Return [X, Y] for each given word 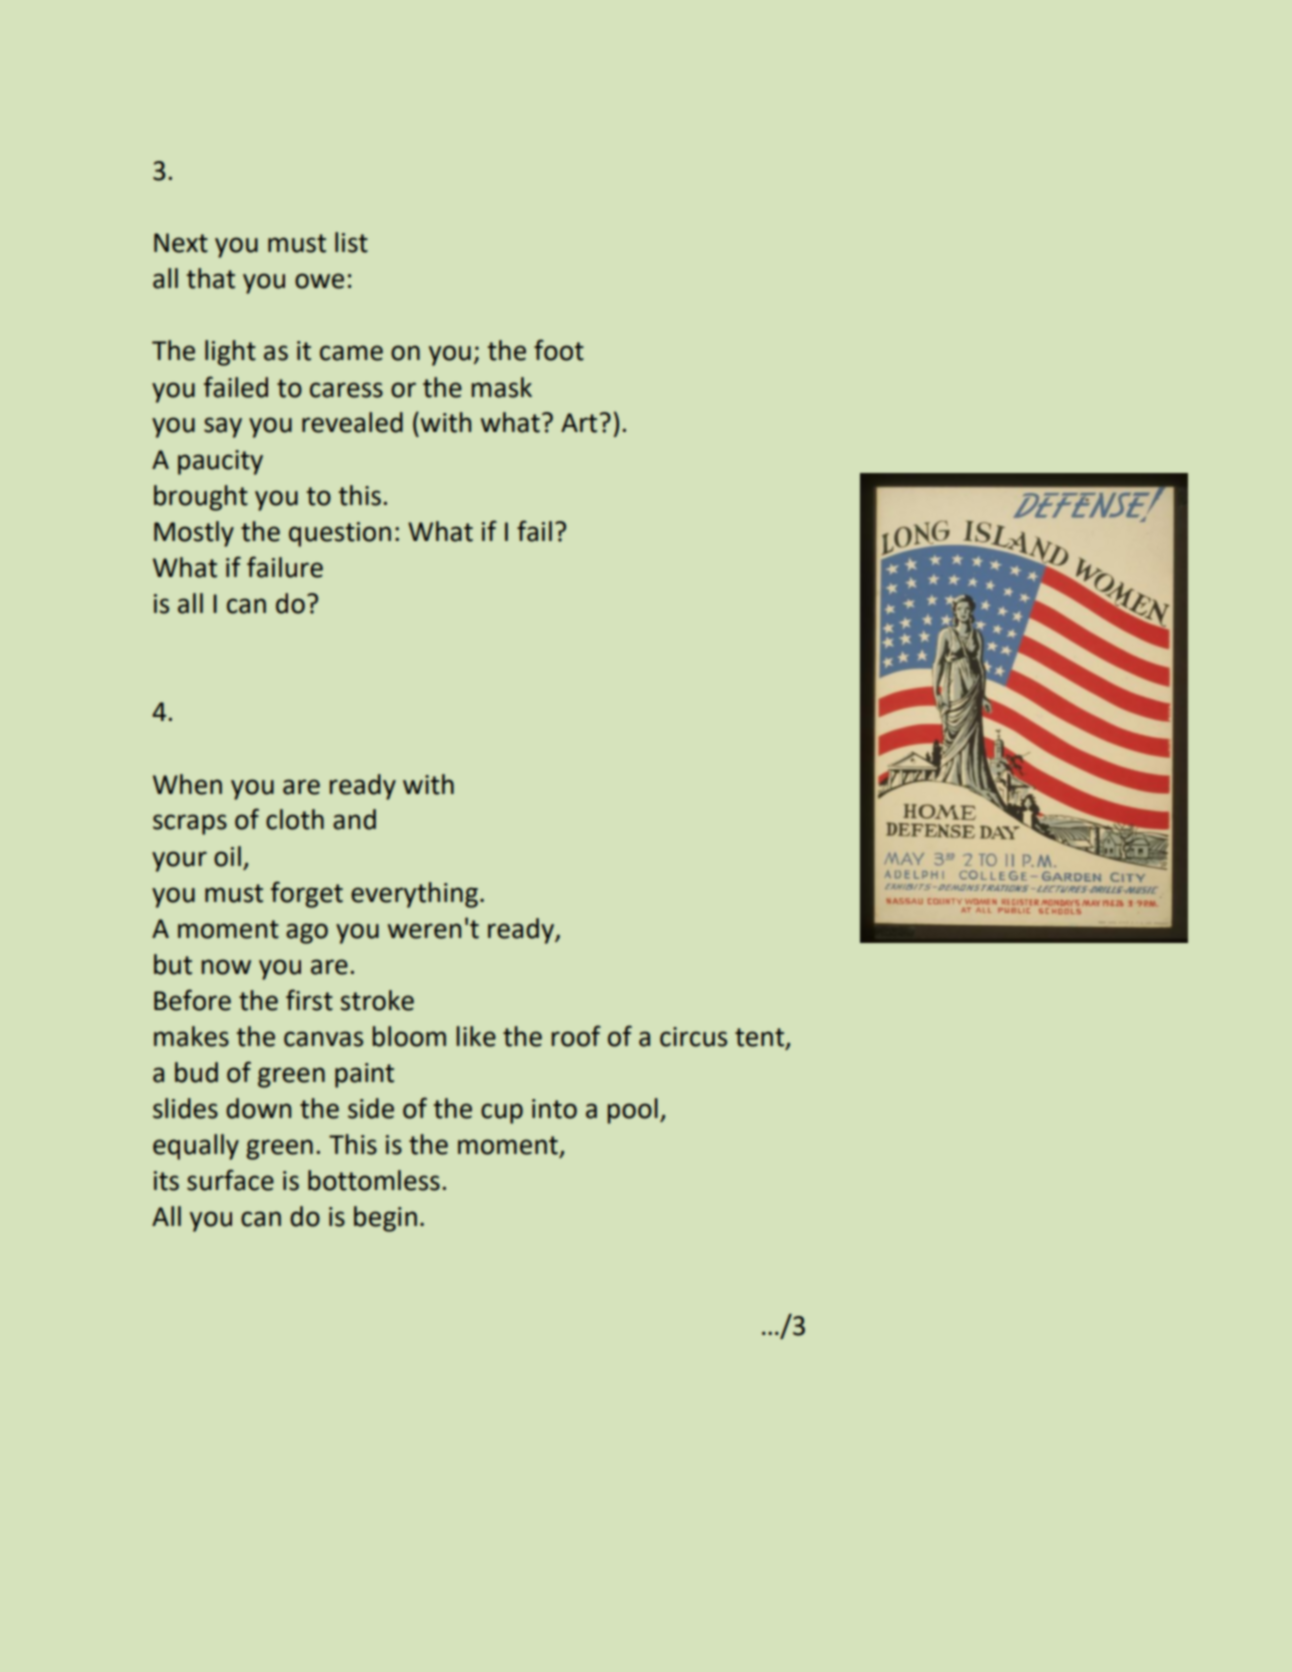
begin [385, 1219]
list [351, 242]
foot [559, 350]
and [354, 819]
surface [230, 1180]
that [211, 278]
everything [414, 895]
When [187, 784]
